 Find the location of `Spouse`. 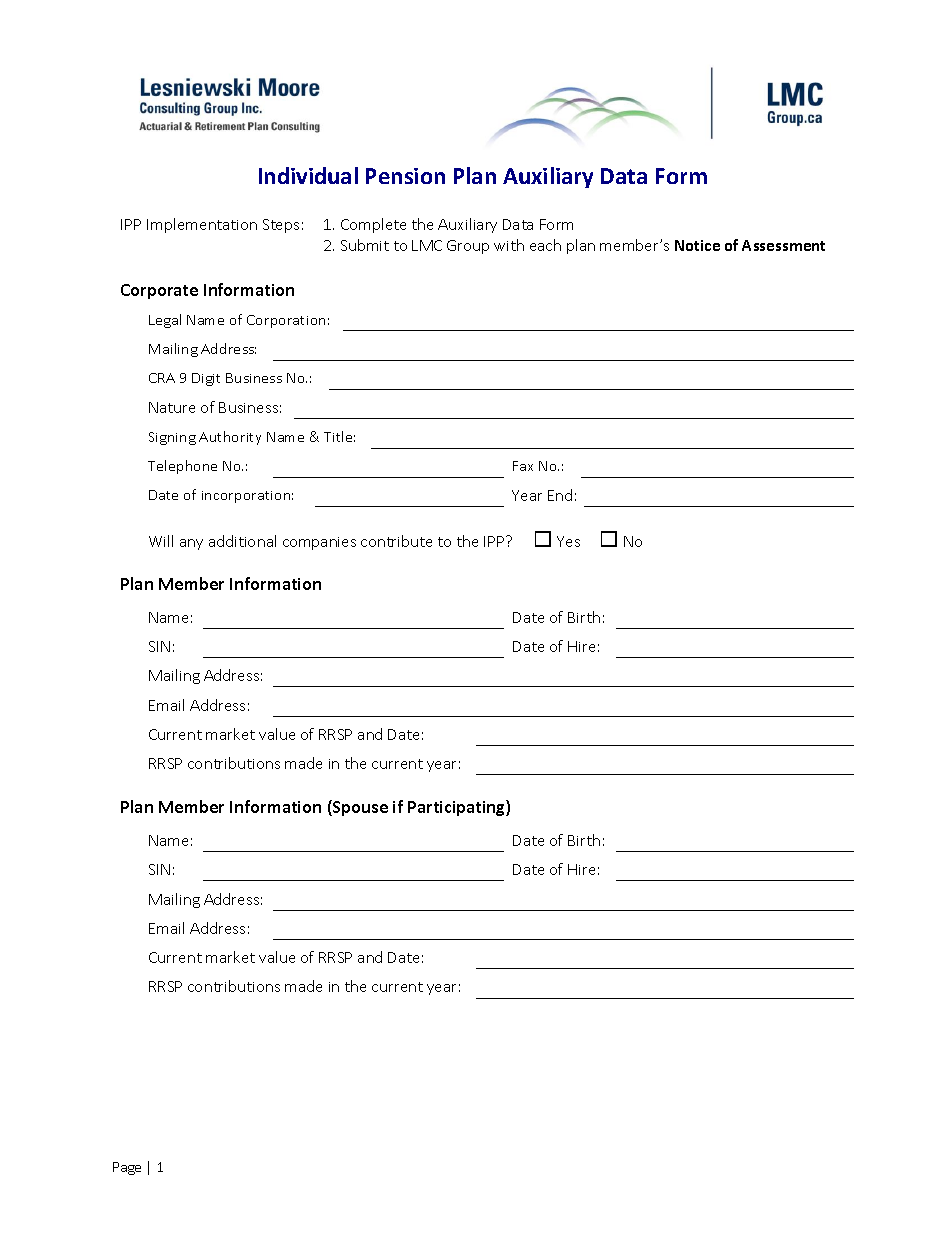

Spouse is located at coordinates (359, 808).
